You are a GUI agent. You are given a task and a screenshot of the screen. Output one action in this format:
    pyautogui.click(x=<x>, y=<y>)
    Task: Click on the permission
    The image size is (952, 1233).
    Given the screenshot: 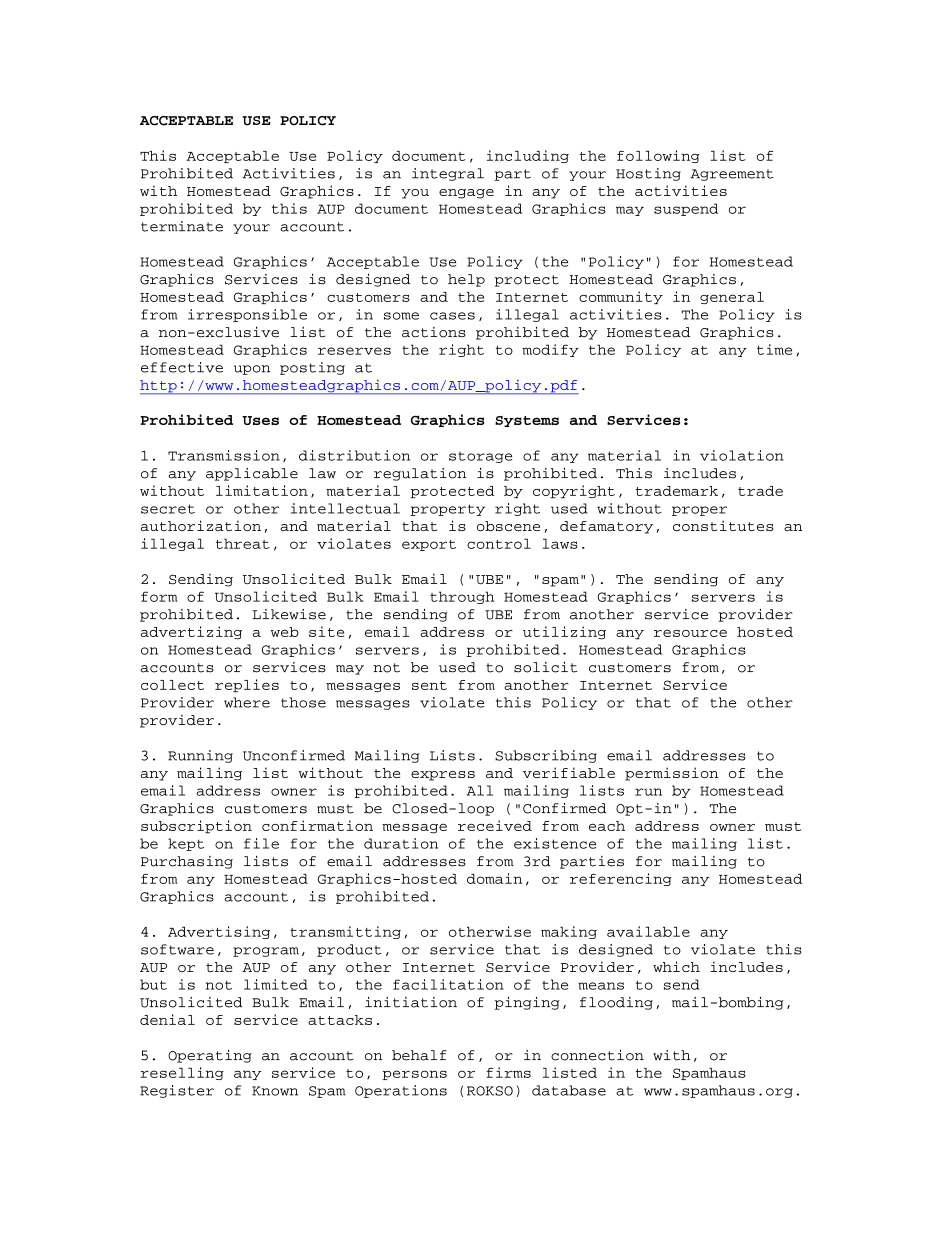 What is the action you would take?
    pyautogui.click(x=671, y=774)
